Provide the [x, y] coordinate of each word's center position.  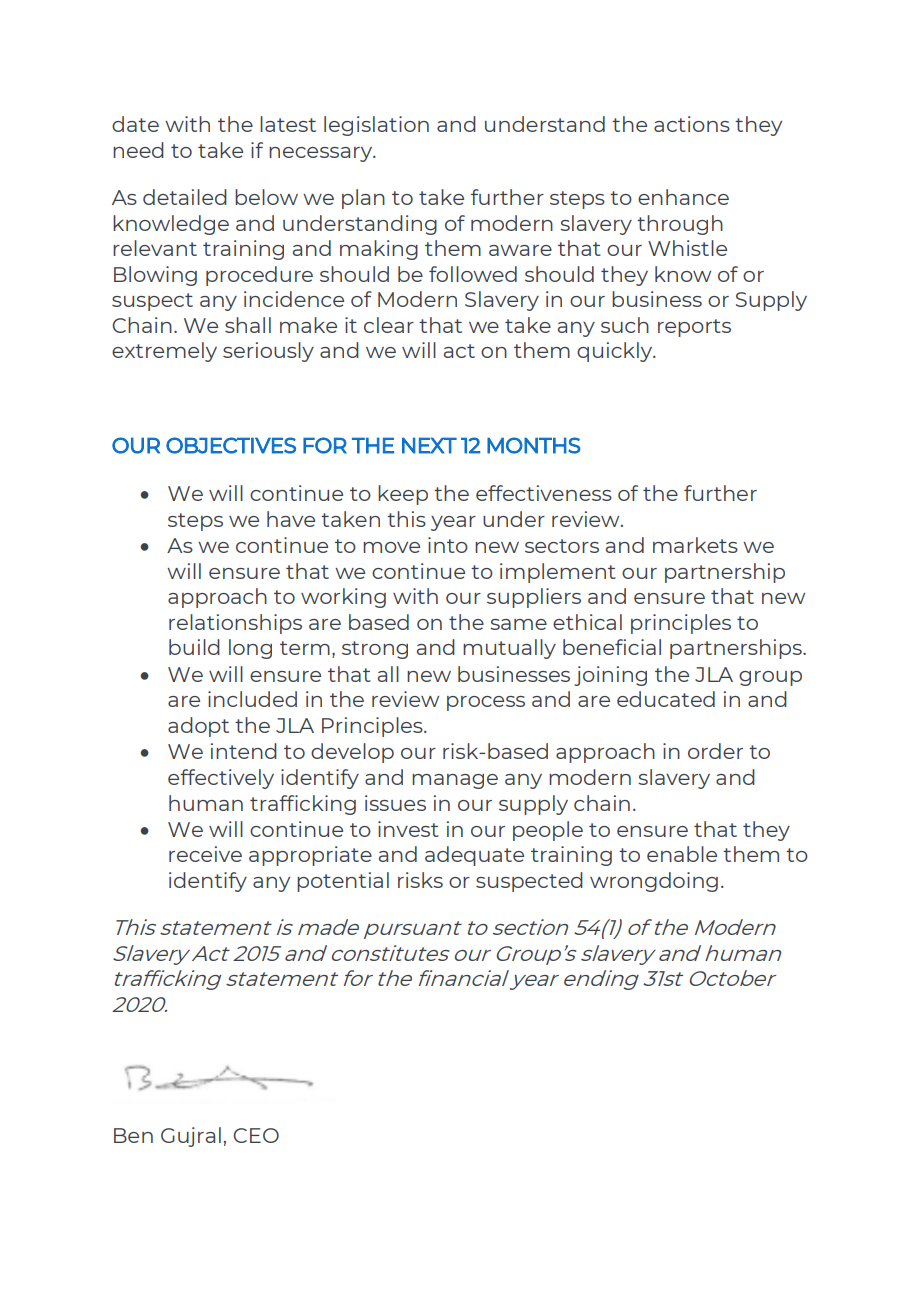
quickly [616, 352]
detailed [185, 197]
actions [692, 124]
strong [375, 650]
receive [205, 854]
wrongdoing [654, 882]
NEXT [429, 445]
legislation [376, 126]
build [194, 647]
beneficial [612, 647]
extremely [164, 352]
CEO [256, 1135]
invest [408, 829]
